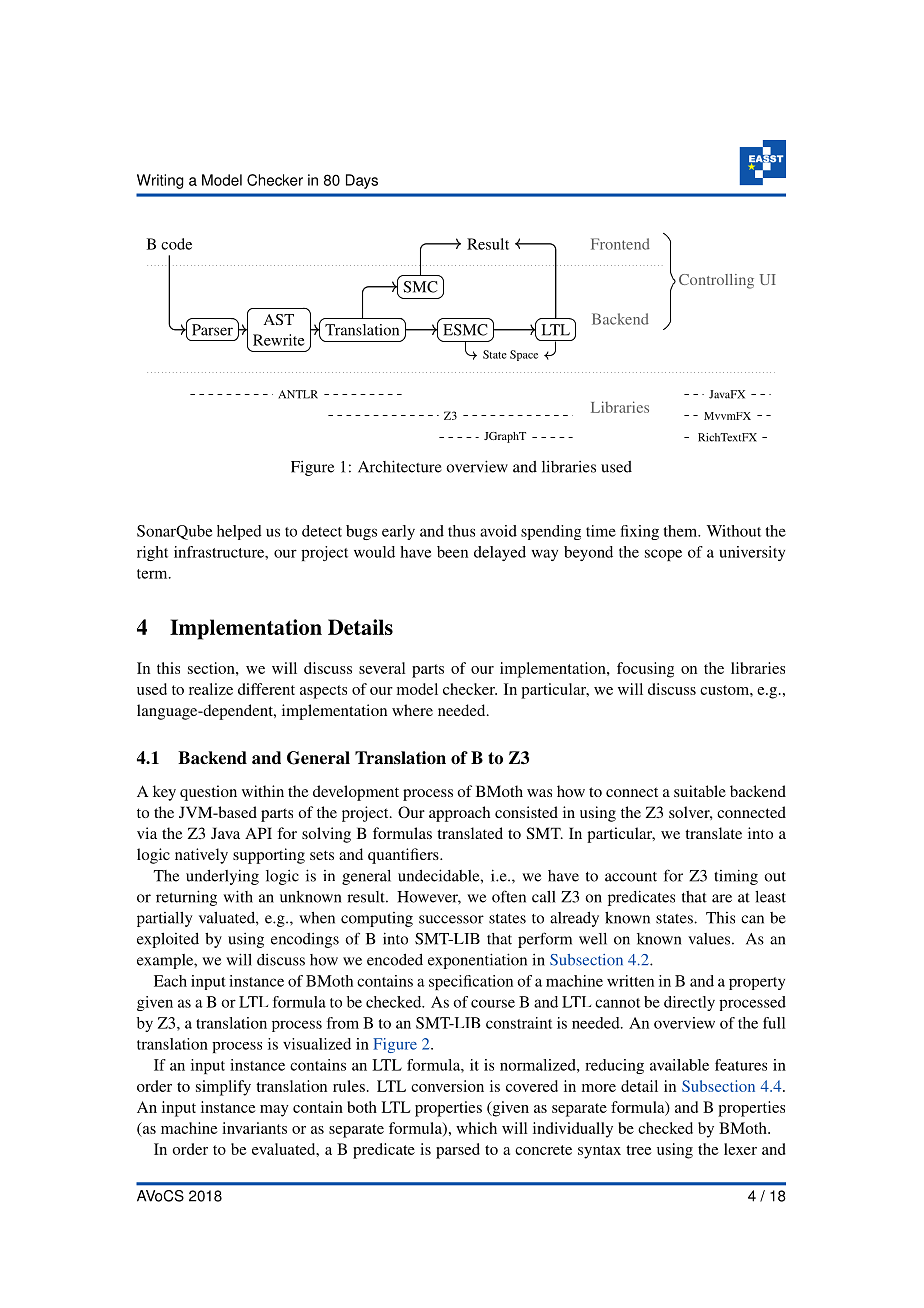 This screenshot has height=1308, width=924. Describe the element at coordinates (620, 244) in the screenshot. I see `Frontend` at that location.
